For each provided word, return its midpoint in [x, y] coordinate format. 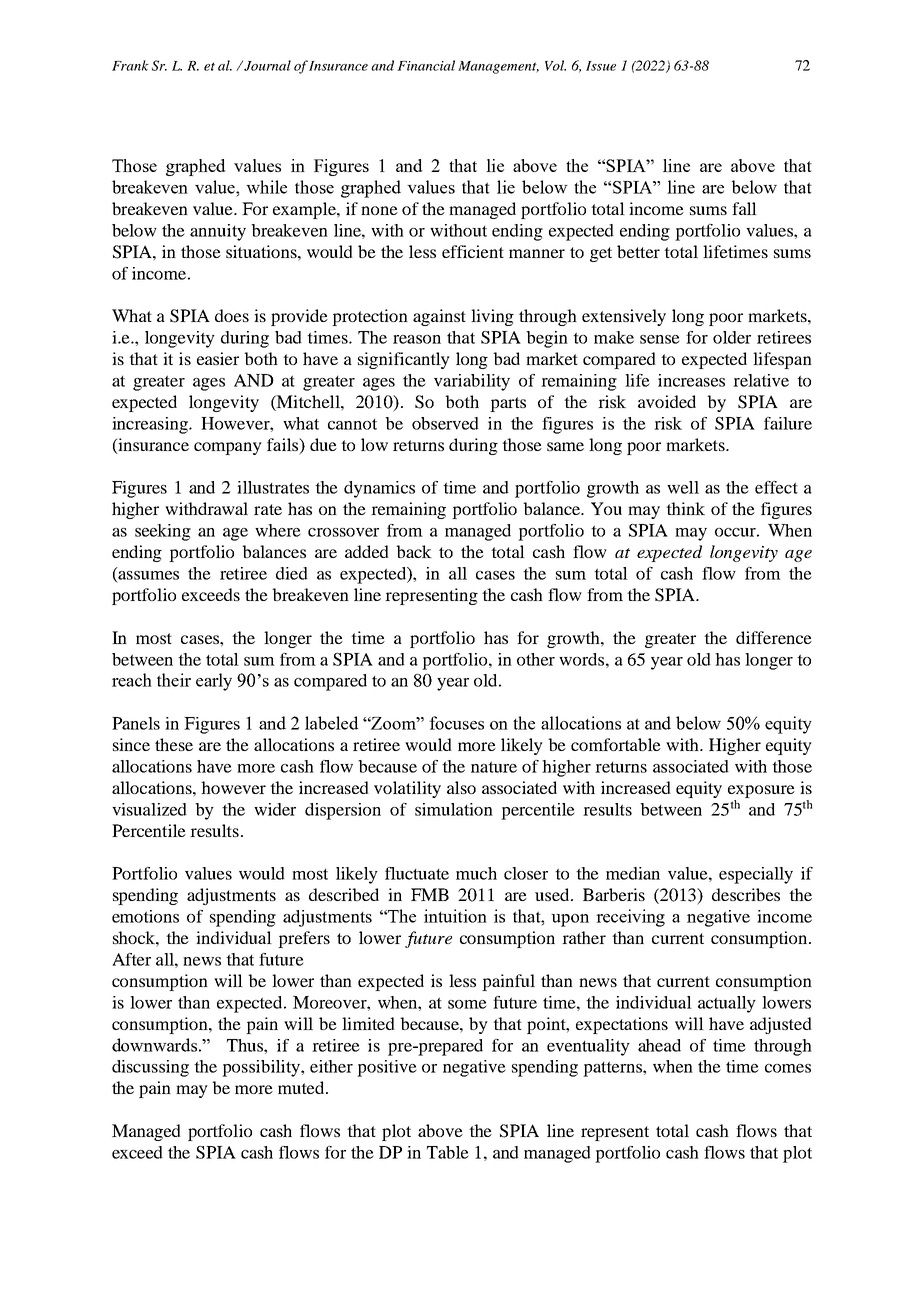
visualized [149, 809]
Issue [601, 66]
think [685, 508]
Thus [246, 1045]
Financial [426, 65]
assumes [147, 575]
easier [218, 358]
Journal [267, 65]
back [414, 551]
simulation [454, 809]
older [732, 337]
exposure [761, 791]
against [439, 317]
